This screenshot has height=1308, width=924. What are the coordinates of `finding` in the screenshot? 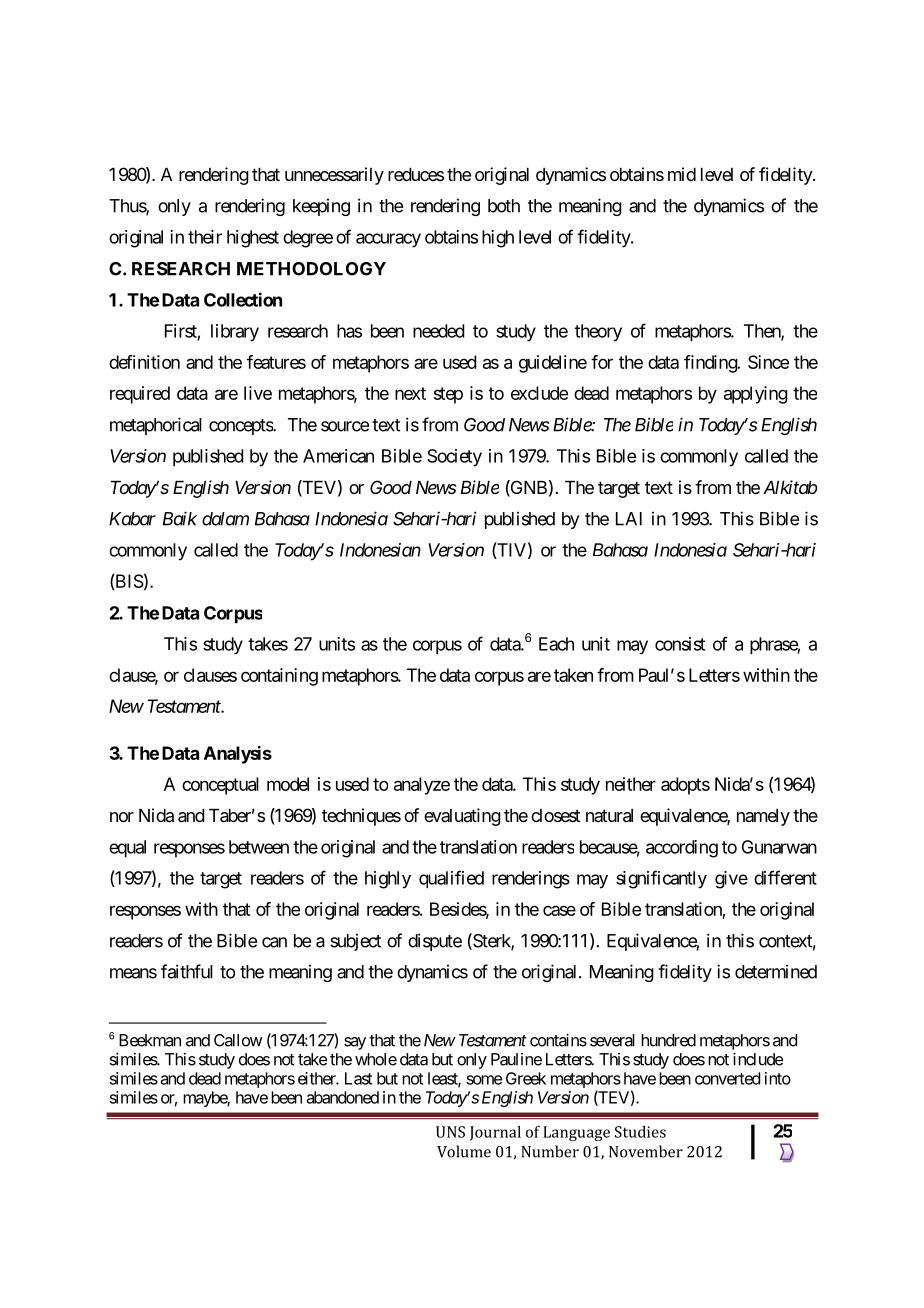 It's located at (711, 364).
